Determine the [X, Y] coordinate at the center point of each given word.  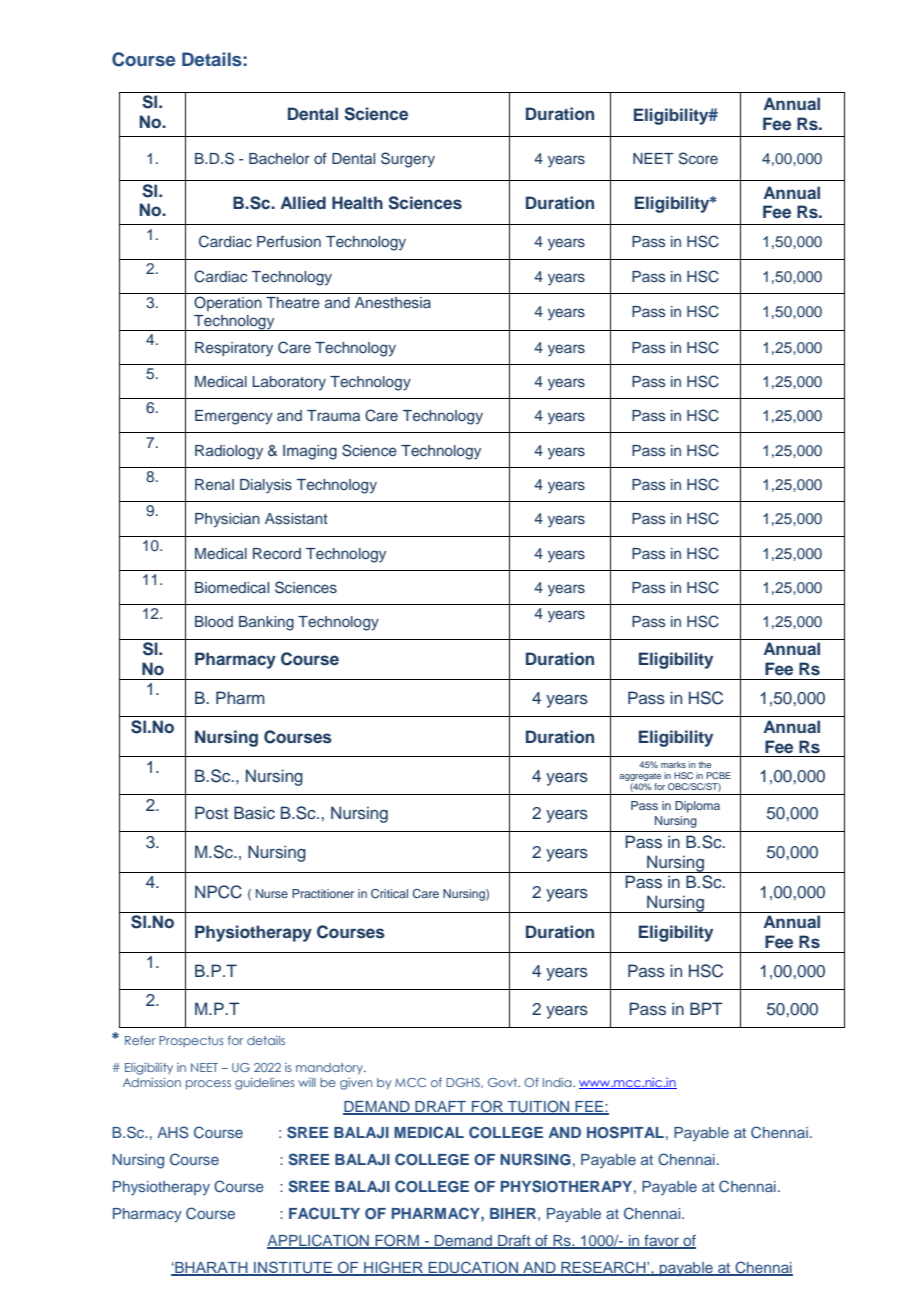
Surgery [408, 160]
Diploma [697, 807]
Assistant [296, 518]
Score [698, 158]
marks [673, 764]
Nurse [272, 893]
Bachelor [279, 158]
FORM [397, 1241]
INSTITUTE [293, 1268]
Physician [227, 520]
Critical [389, 893]
